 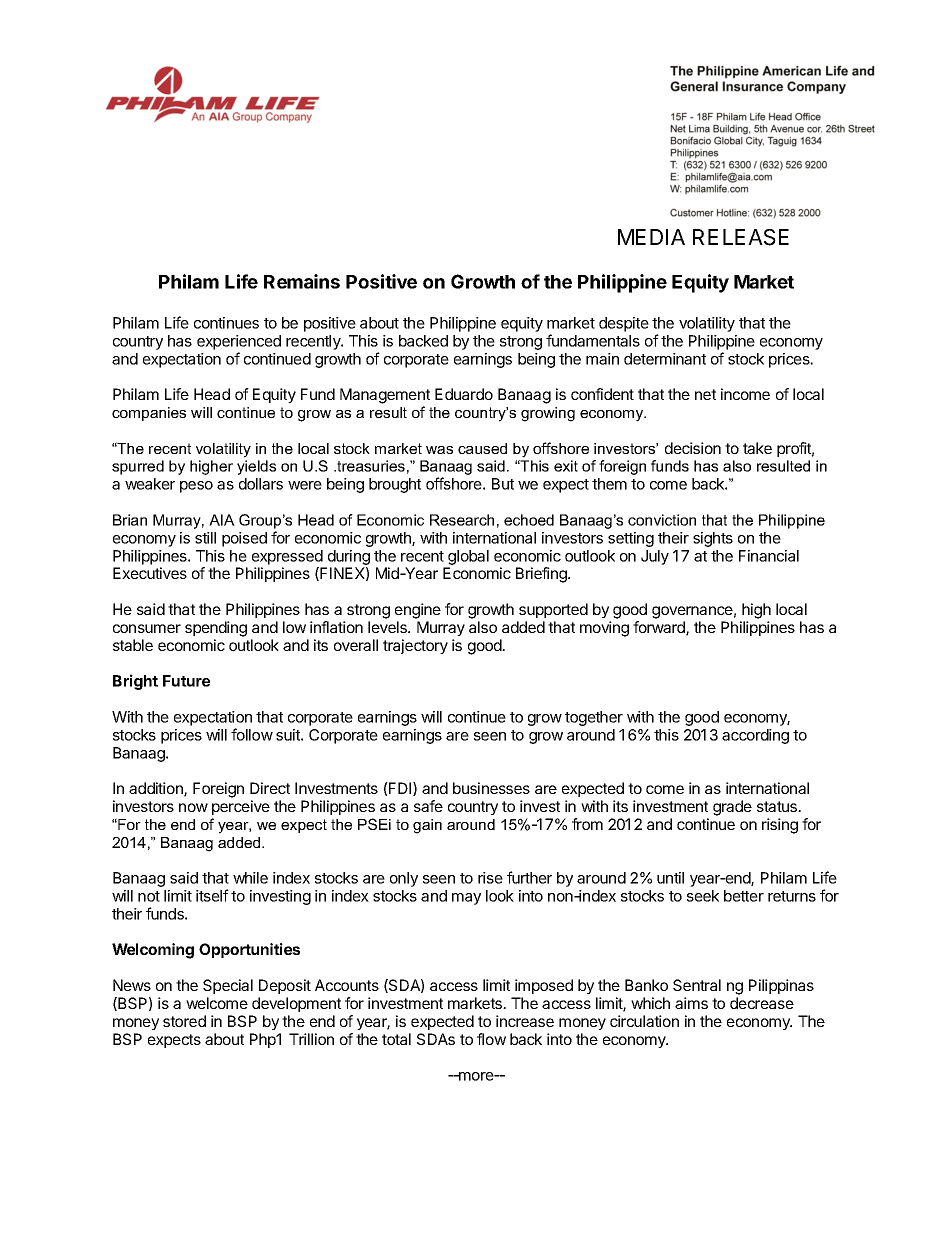 I want to click on forward, so click(x=660, y=628).
